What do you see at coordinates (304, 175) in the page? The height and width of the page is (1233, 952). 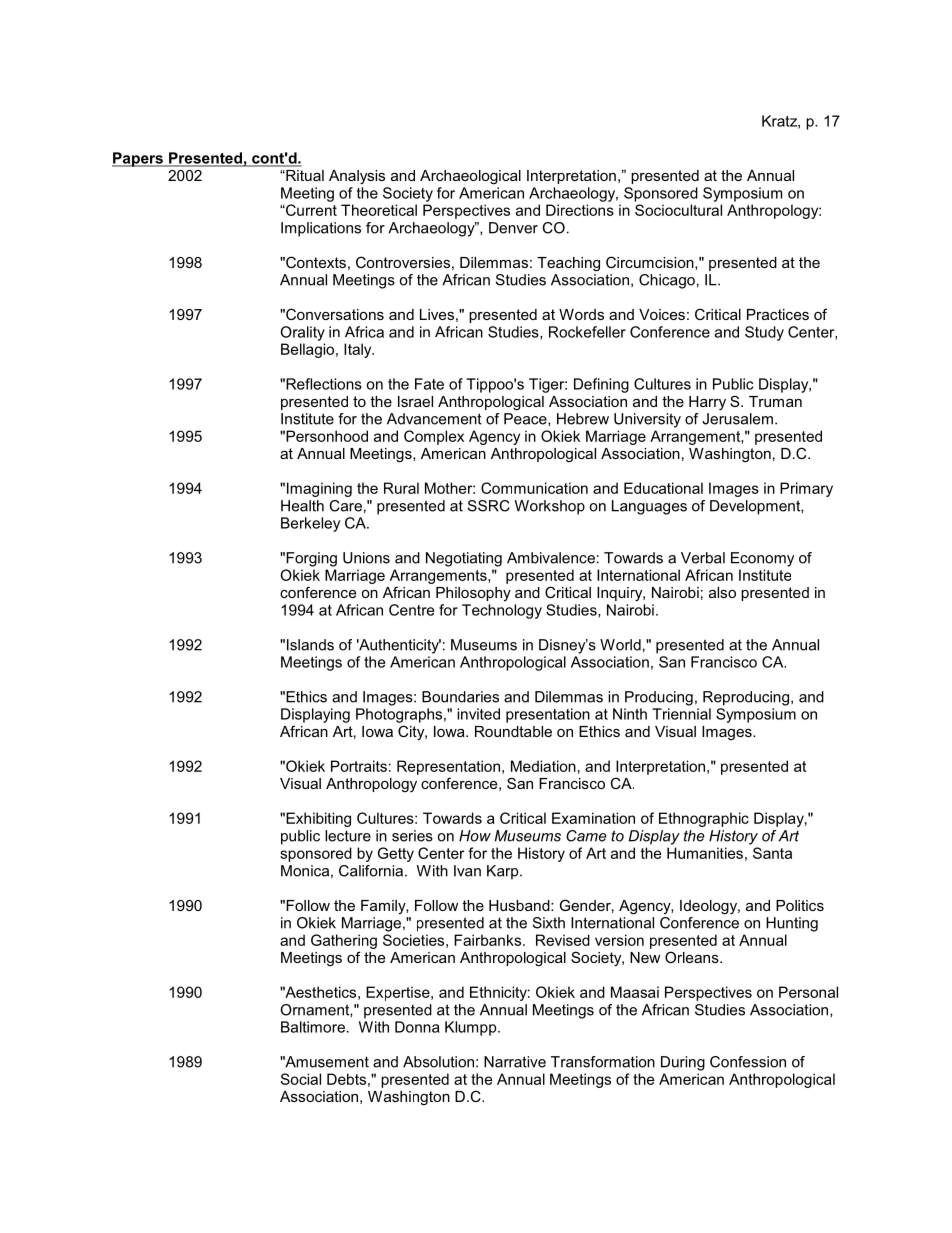 I see `Ritual` at bounding box center [304, 175].
